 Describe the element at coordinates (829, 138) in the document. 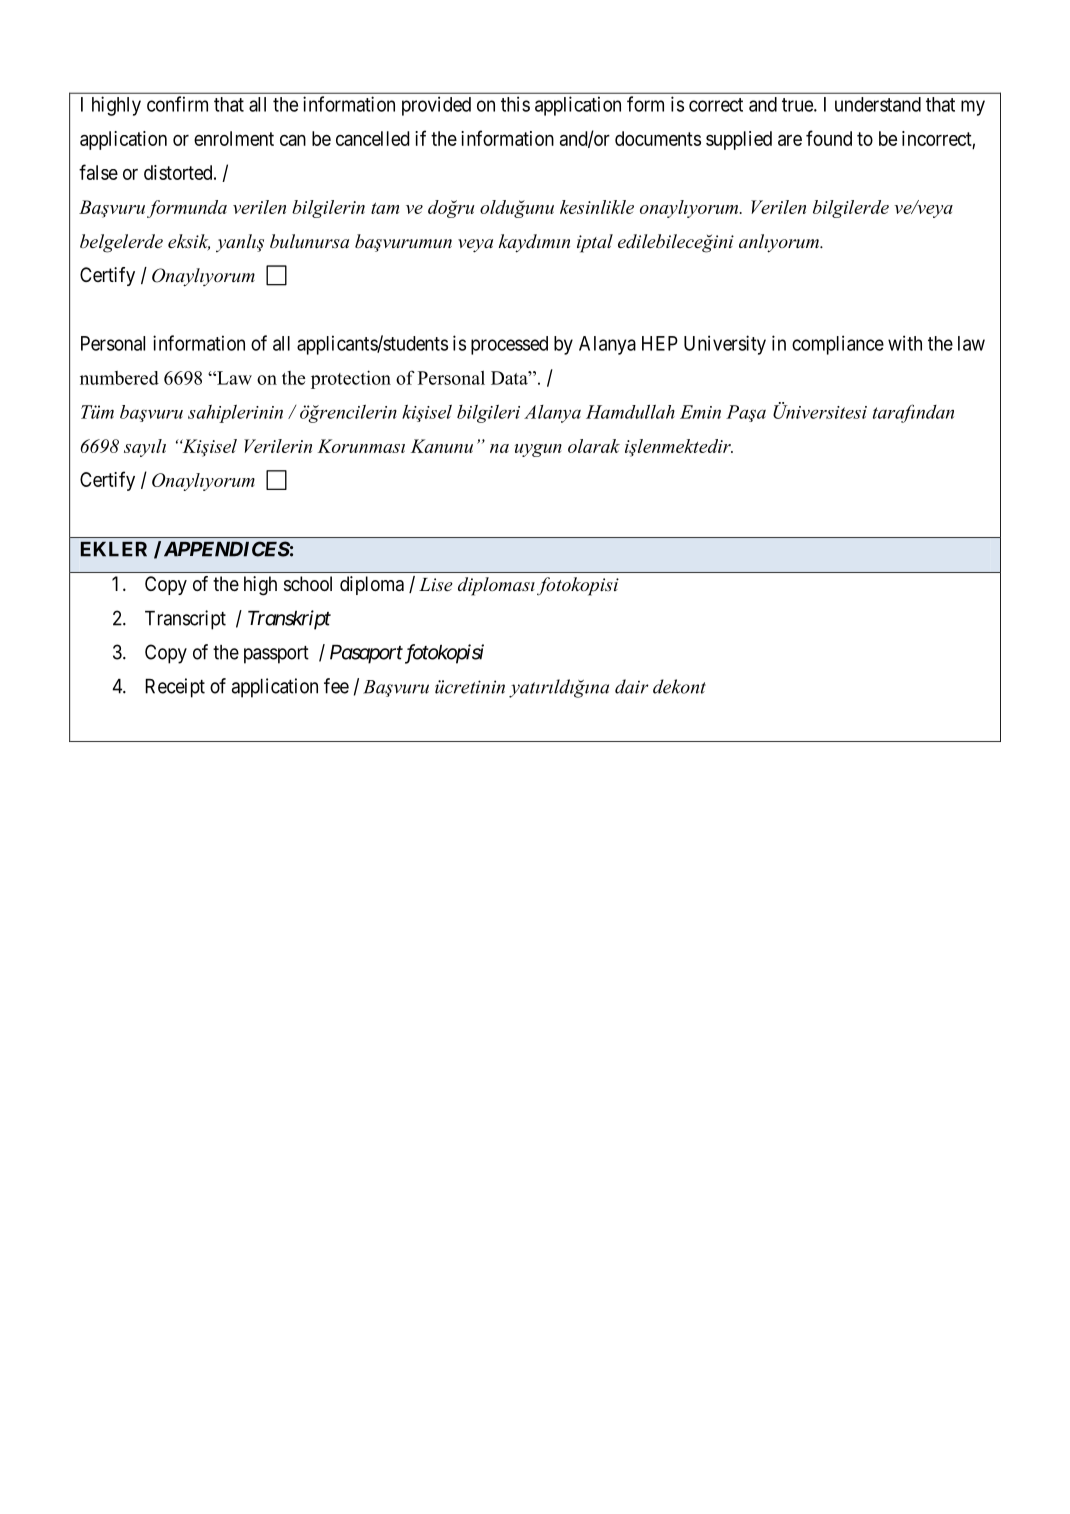

I see `found` at that location.
